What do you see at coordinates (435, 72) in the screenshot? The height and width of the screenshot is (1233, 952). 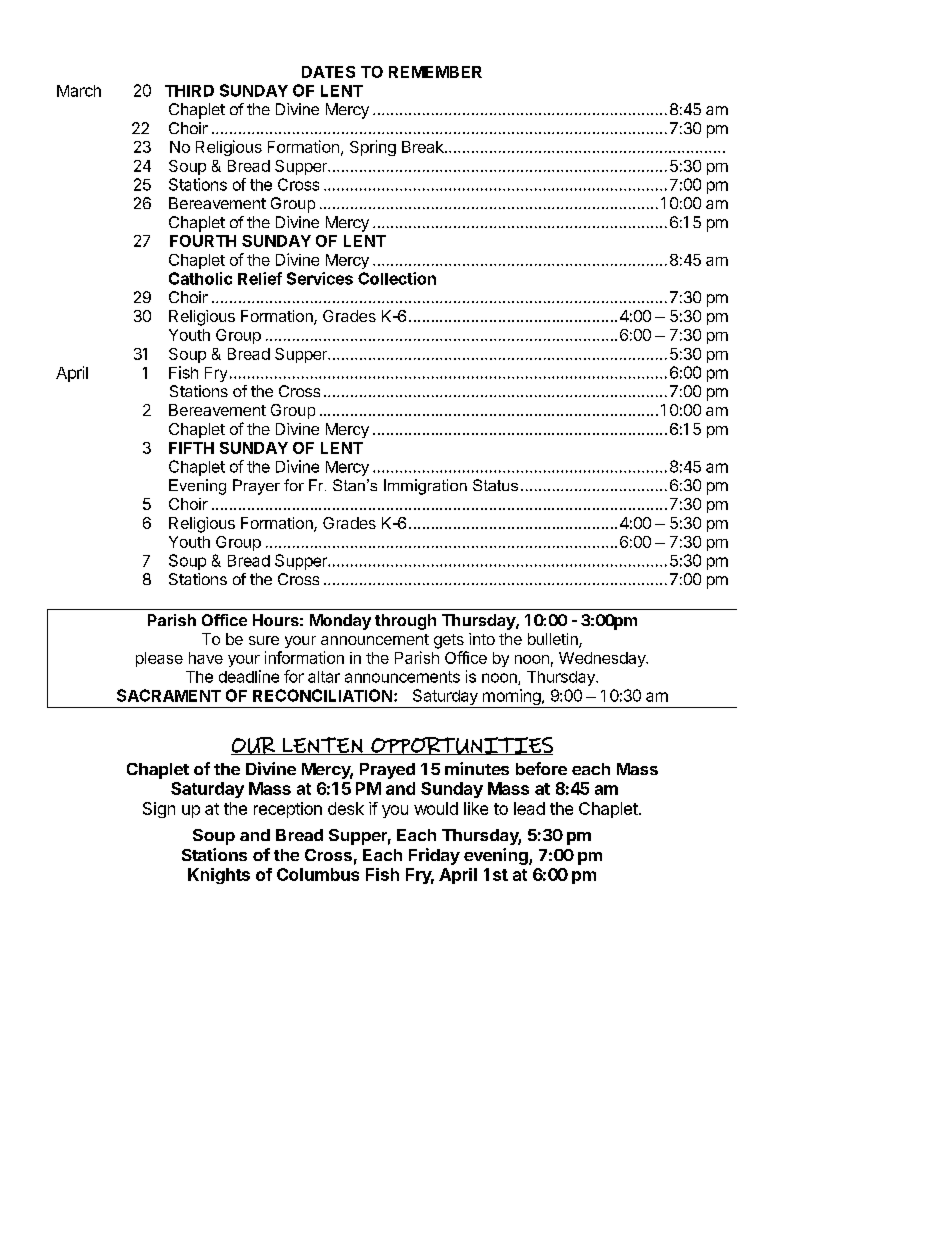 I see `REMEMBER` at bounding box center [435, 72].
